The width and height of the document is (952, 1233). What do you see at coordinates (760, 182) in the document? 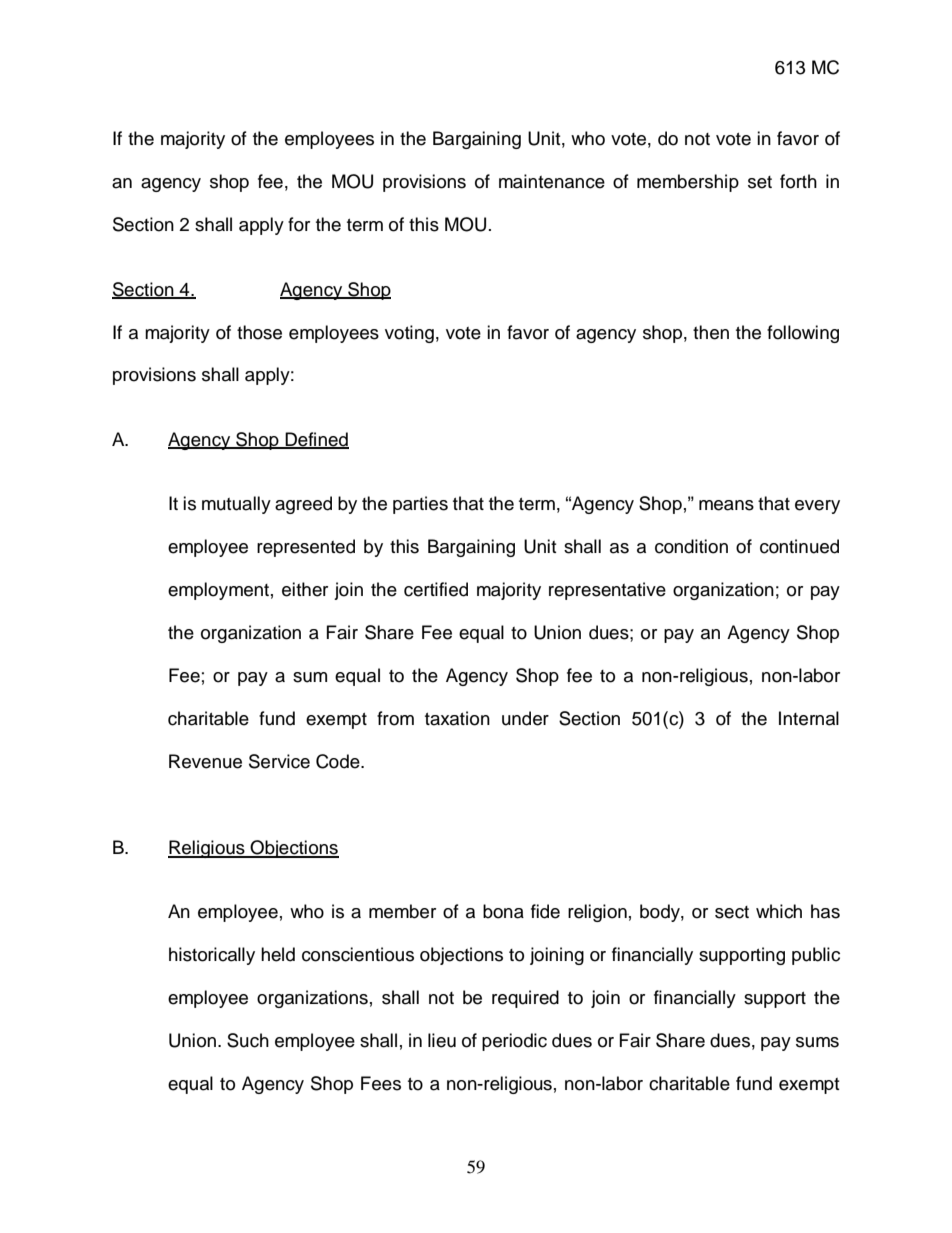
I see `set` at bounding box center [760, 182].
